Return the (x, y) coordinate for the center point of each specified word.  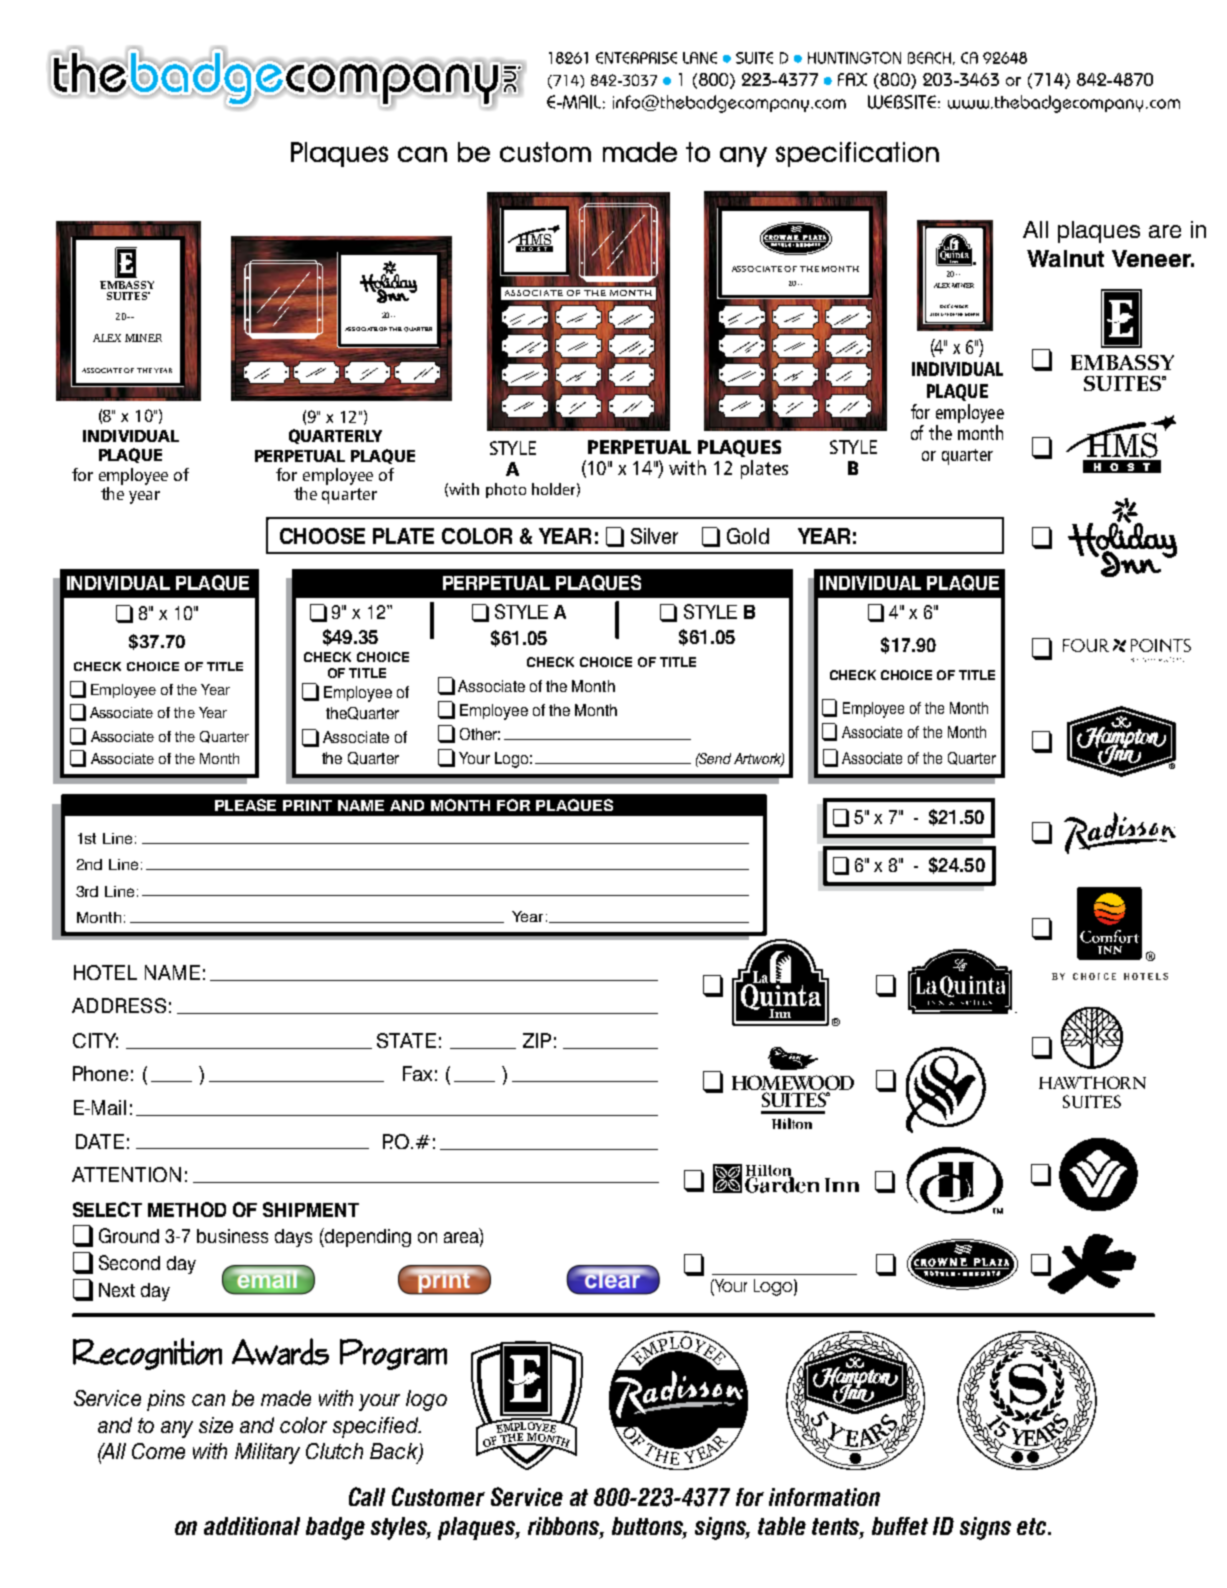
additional (252, 1526)
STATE (406, 1040)
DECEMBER (954, 306)
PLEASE (245, 805)
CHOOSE (322, 536)
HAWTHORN (1092, 1082)
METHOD (187, 1209)
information (824, 1497)
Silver (654, 536)
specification (857, 154)
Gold (748, 536)
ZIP (537, 1040)
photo (506, 490)
